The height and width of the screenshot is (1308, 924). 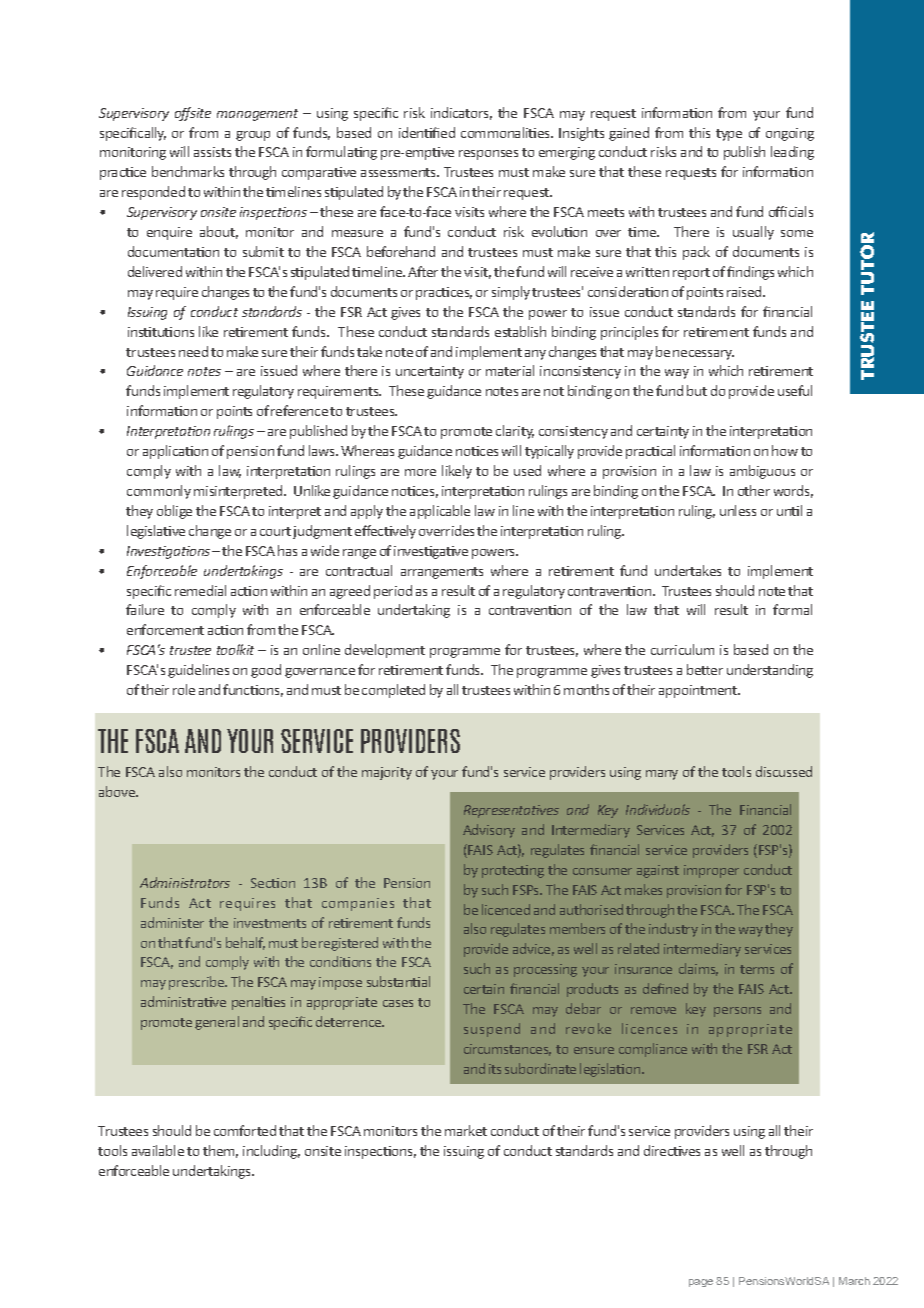 I want to click on completed, so click(x=393, y=691).
